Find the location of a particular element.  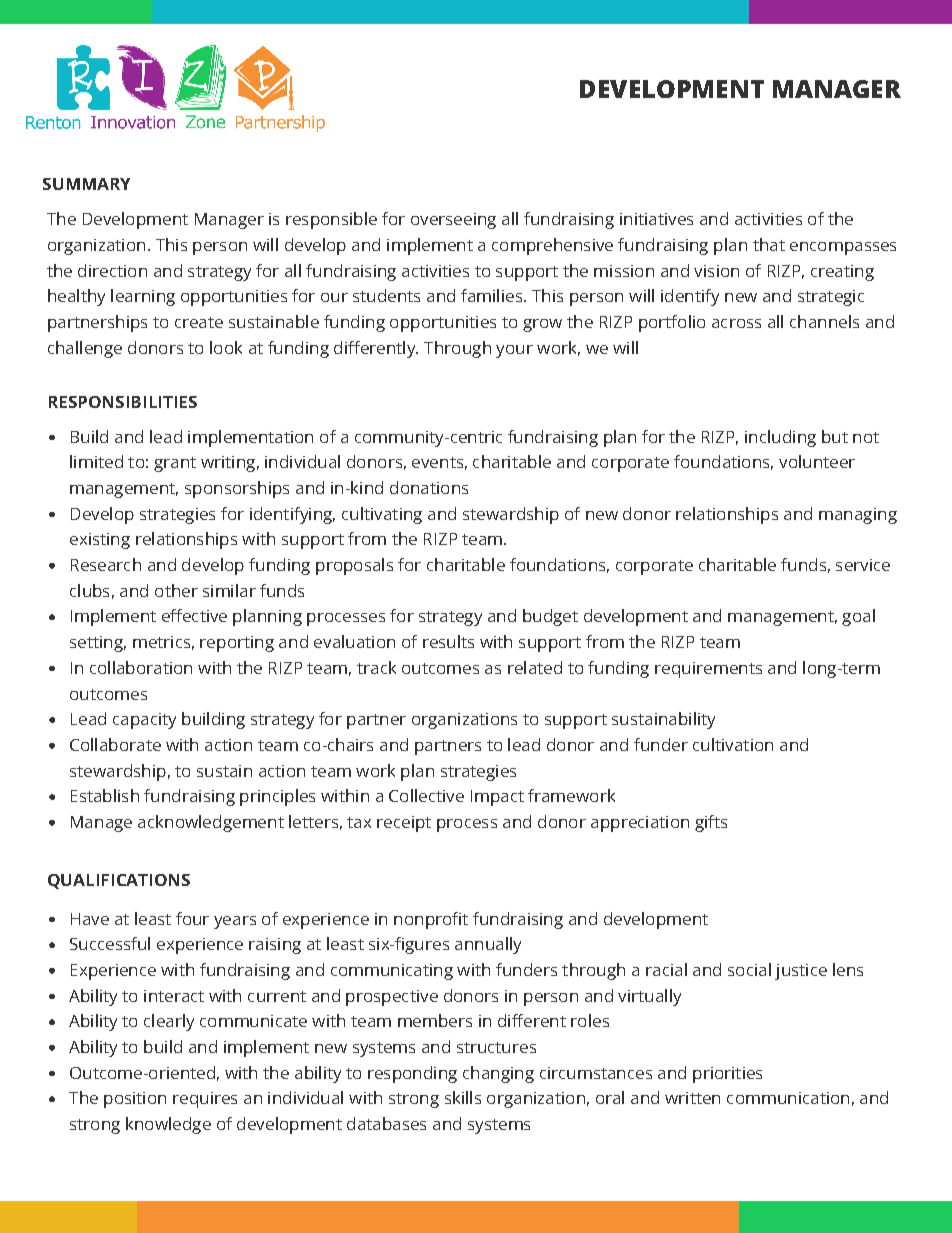

requires is located at coordinates (205, 1100).
